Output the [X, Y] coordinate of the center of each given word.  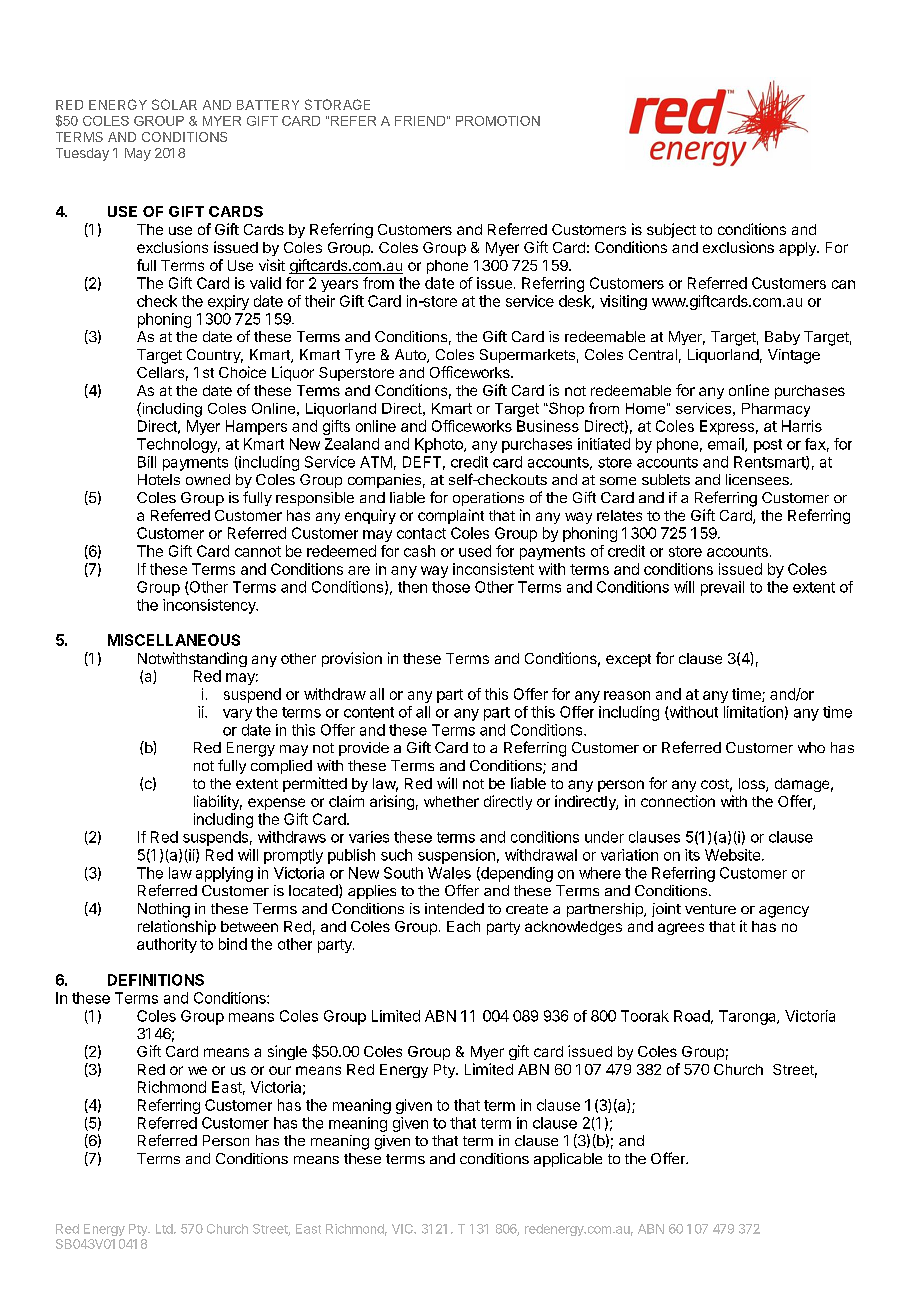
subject [671, 230]
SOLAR [174, 104]
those [451, 587]
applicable [568, 1160]
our [280, 1070]
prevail [722, 588]
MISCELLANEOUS [174, 640]
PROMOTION [498, 121]
